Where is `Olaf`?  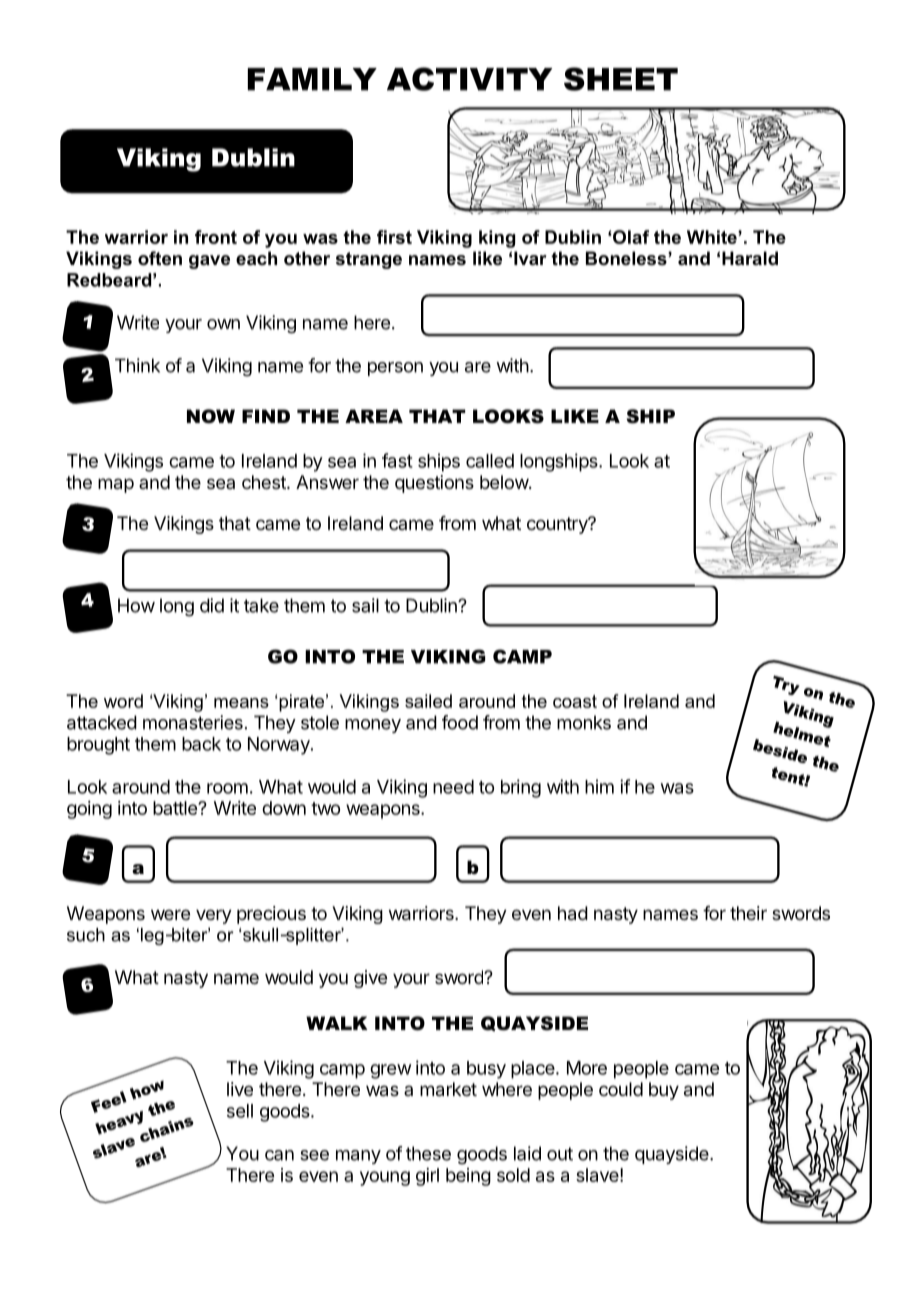 Olaf is located at coordinates (631, 237).
